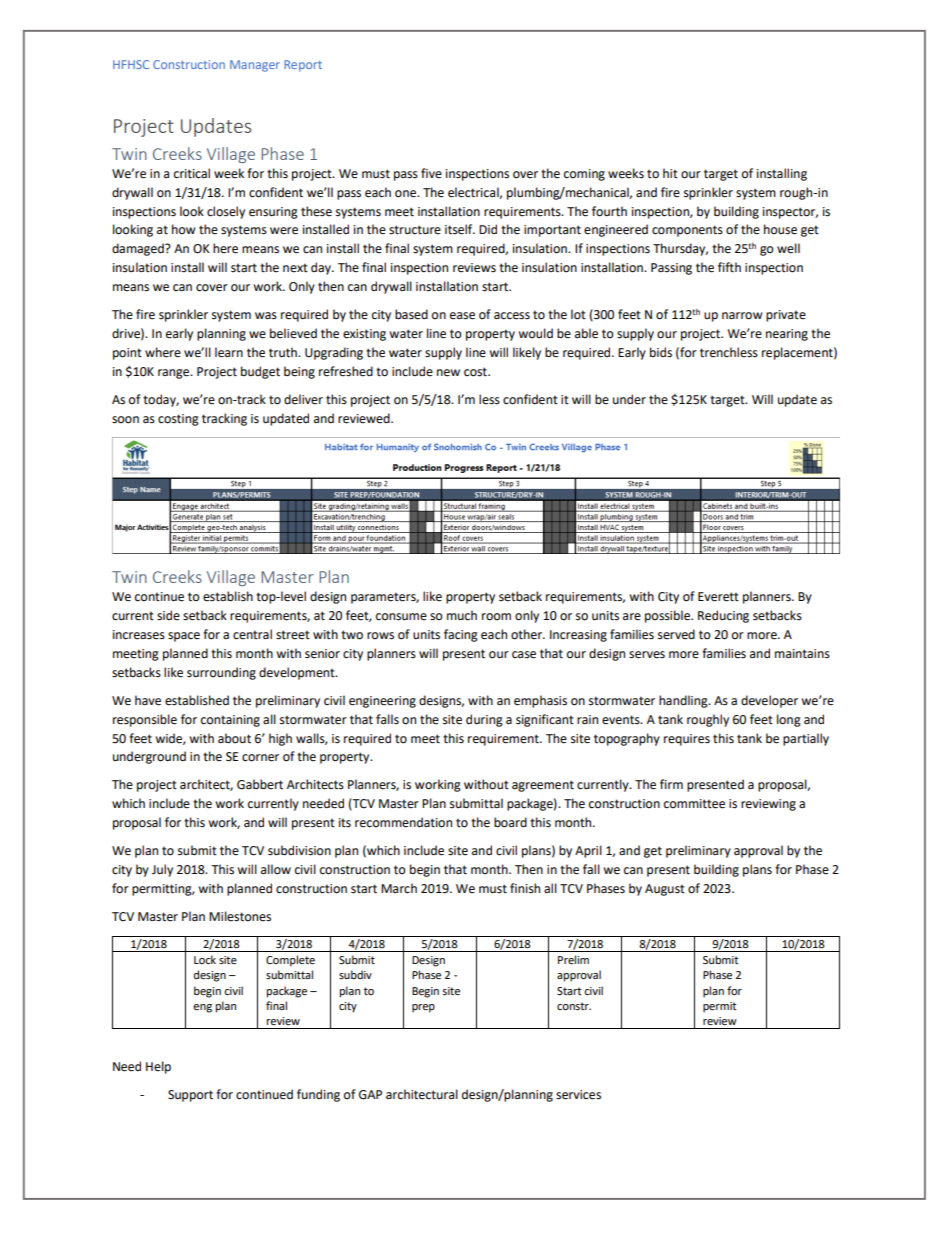  What do you see at coordinates (431, 173) in the screenshot?
I see `five` at bounding box center [431, 173].
